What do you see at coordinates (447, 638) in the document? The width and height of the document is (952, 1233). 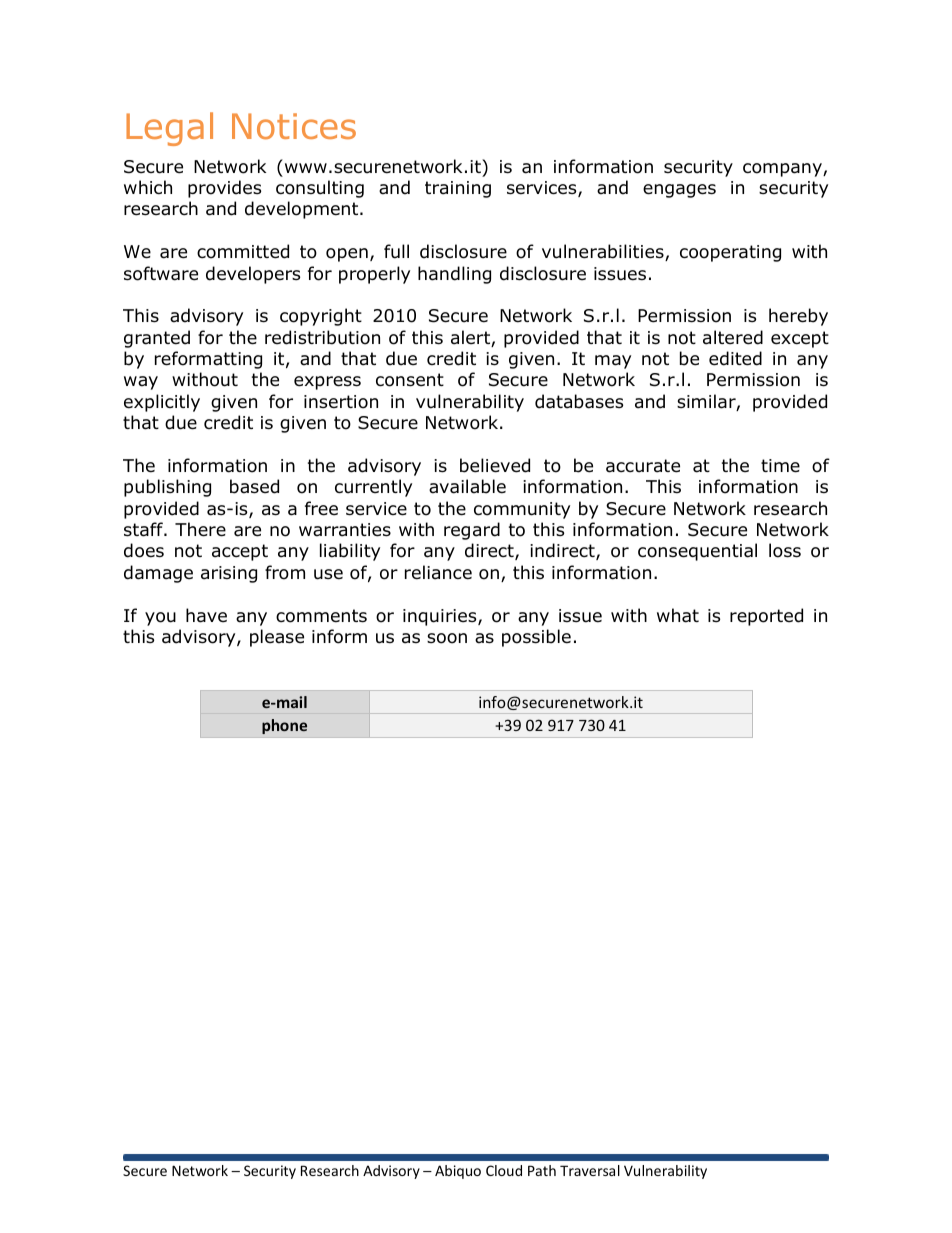 I see `soon` at bounding box center [447, 638].
